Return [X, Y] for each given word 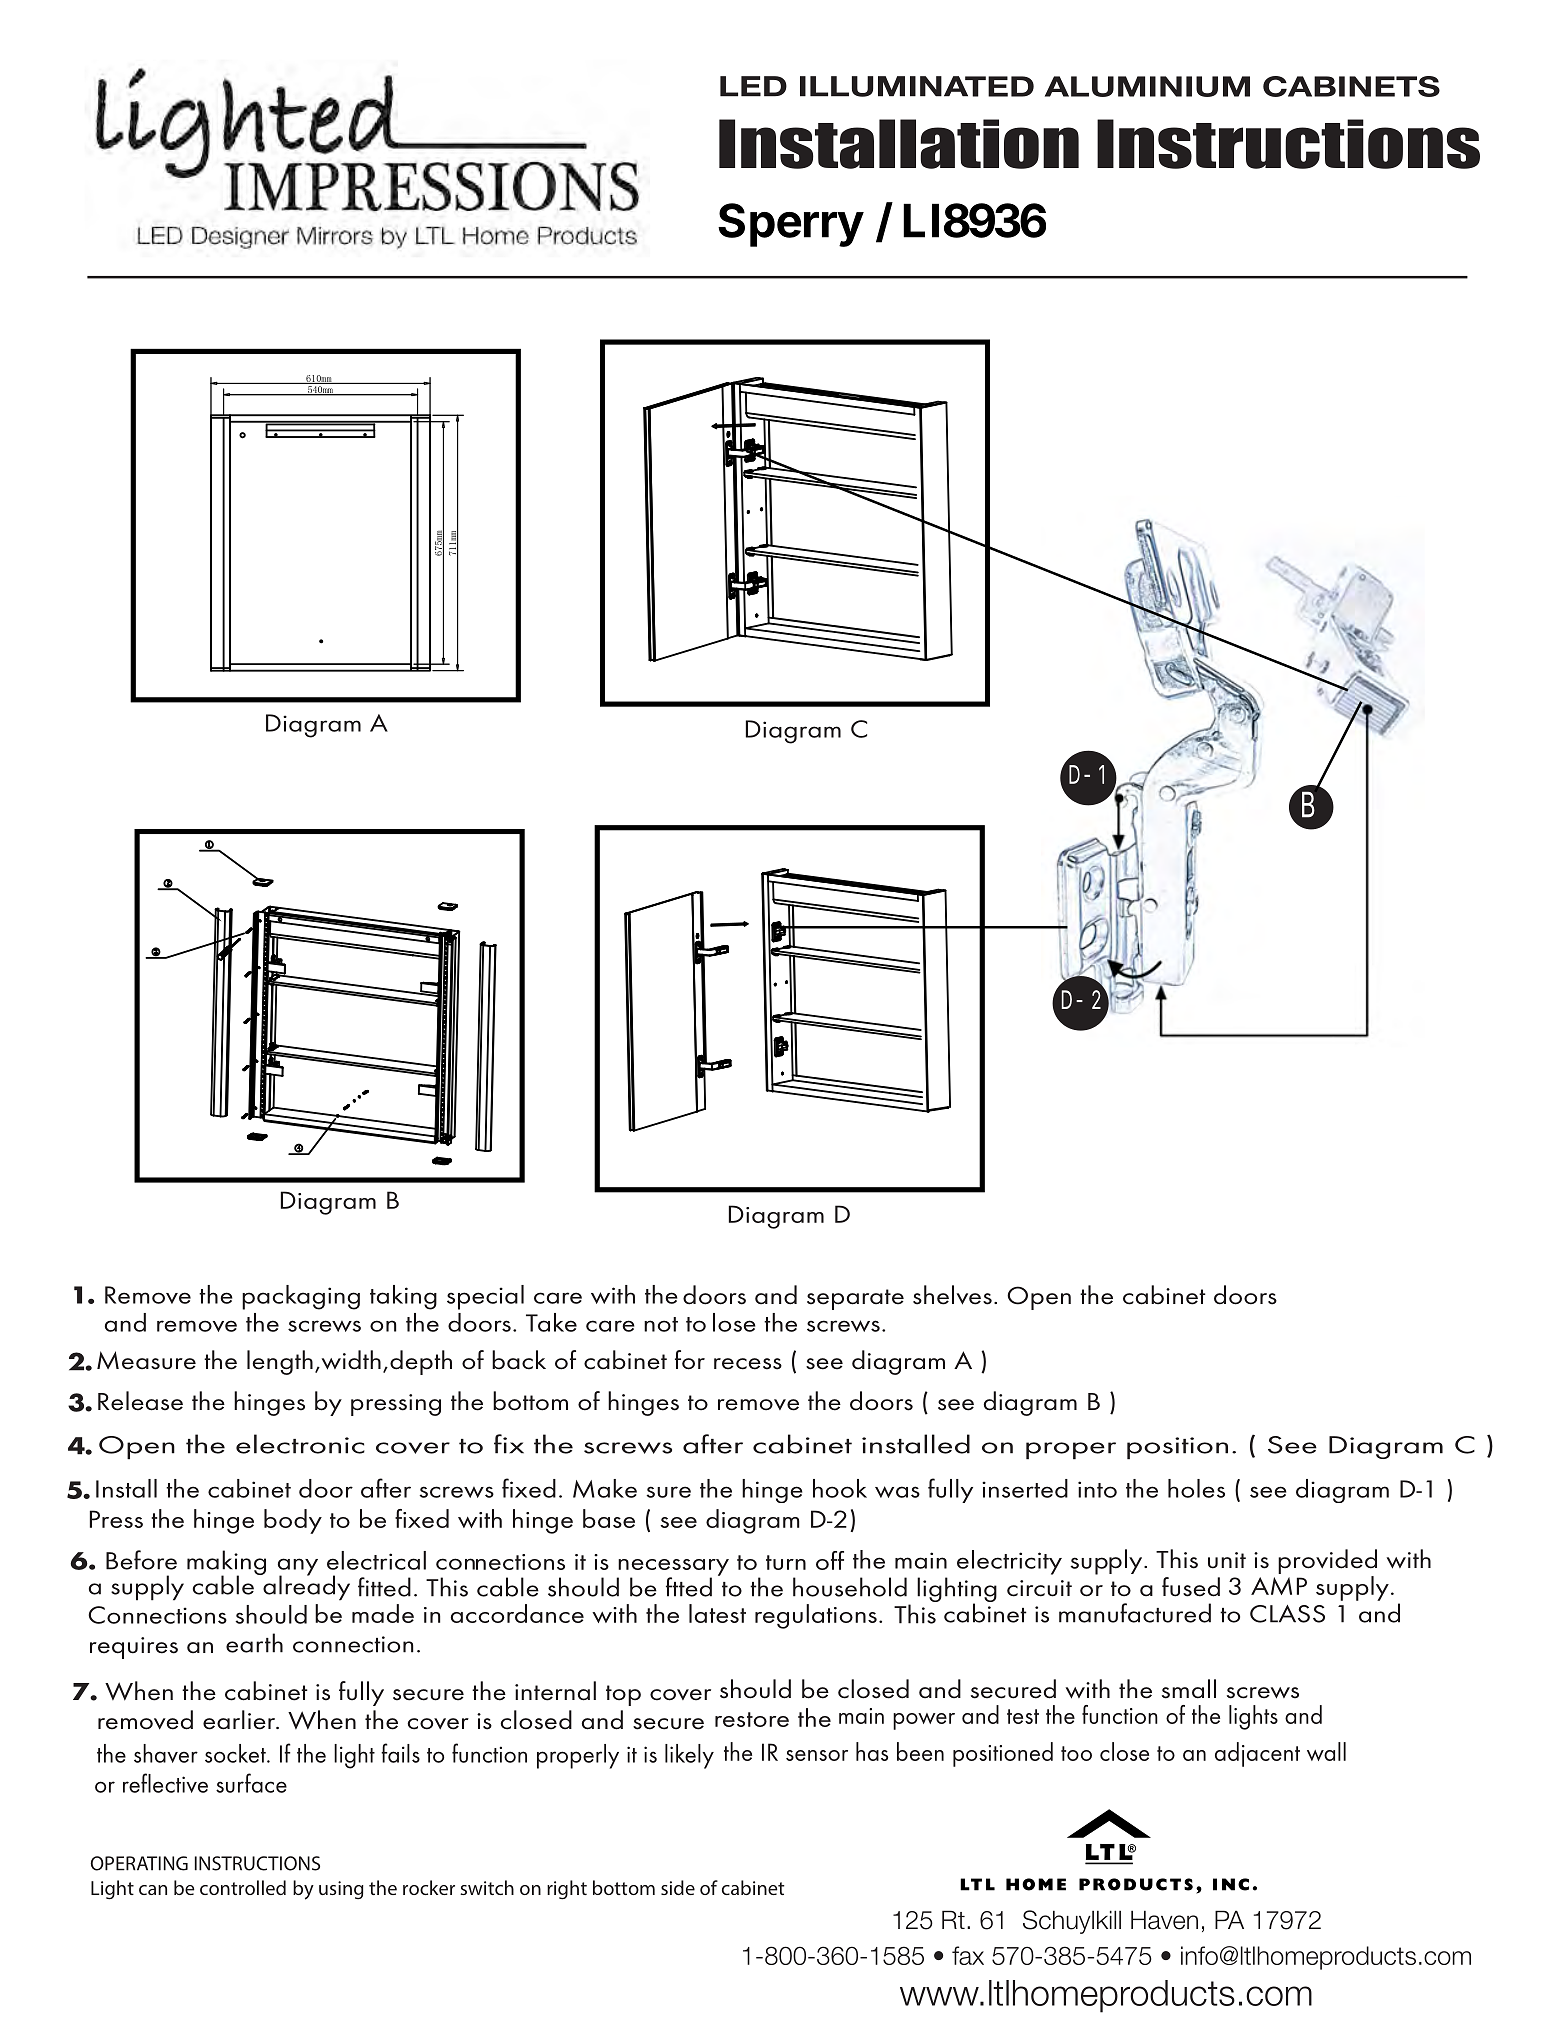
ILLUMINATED [917, 86]
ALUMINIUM [1147, 86]
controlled [243, 1887]
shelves [952, 1295]
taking [403, 1297]
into [1097, 1489]
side [678, 1887]
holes [1196, 1488]
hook [840, 1488]
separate [855, 1299]
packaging [301, 1297]
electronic [300, 1444]
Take [551, 1322]
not [661, 1324]
